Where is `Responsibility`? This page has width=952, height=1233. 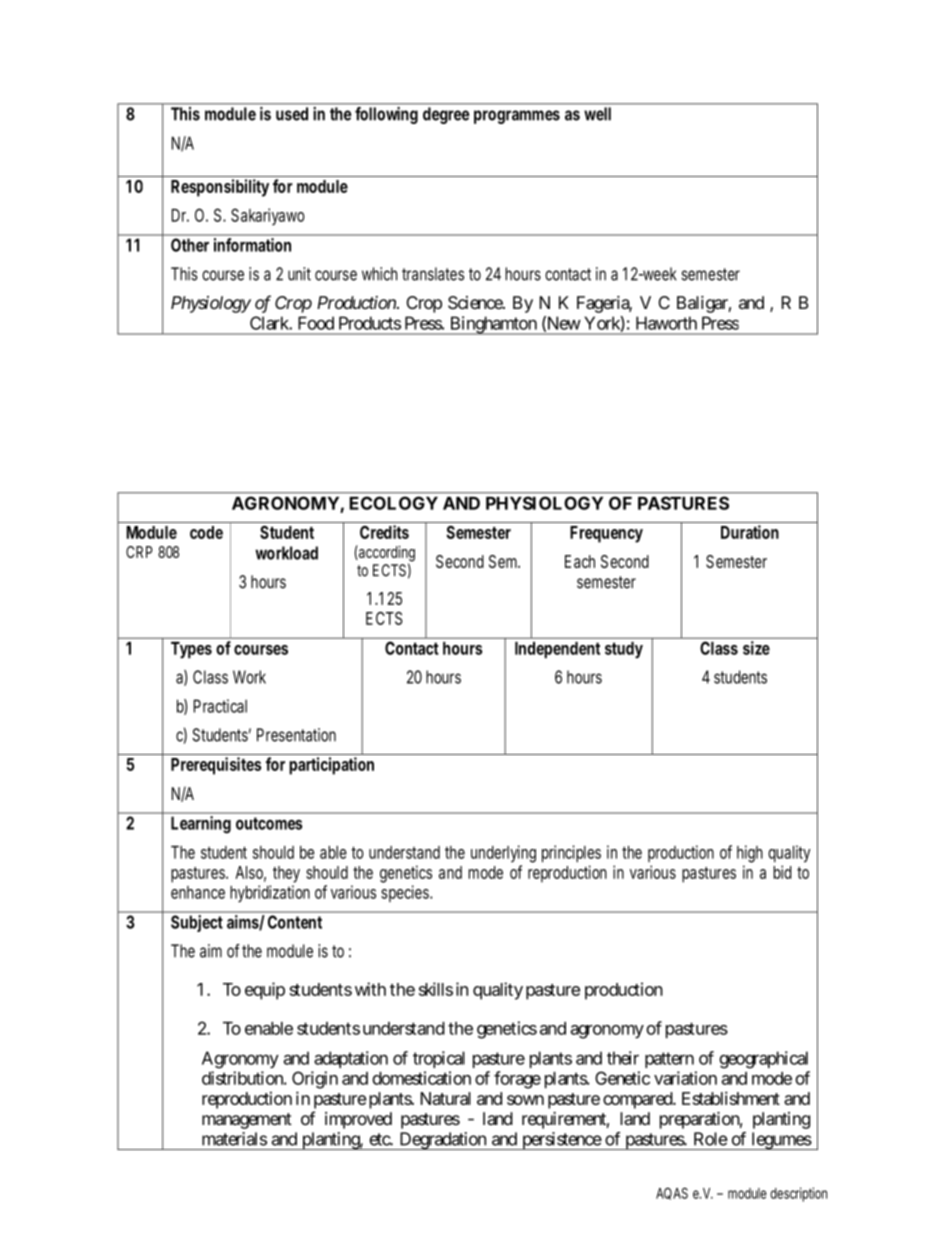
Responsibility is located at coordinates (220, 188).
